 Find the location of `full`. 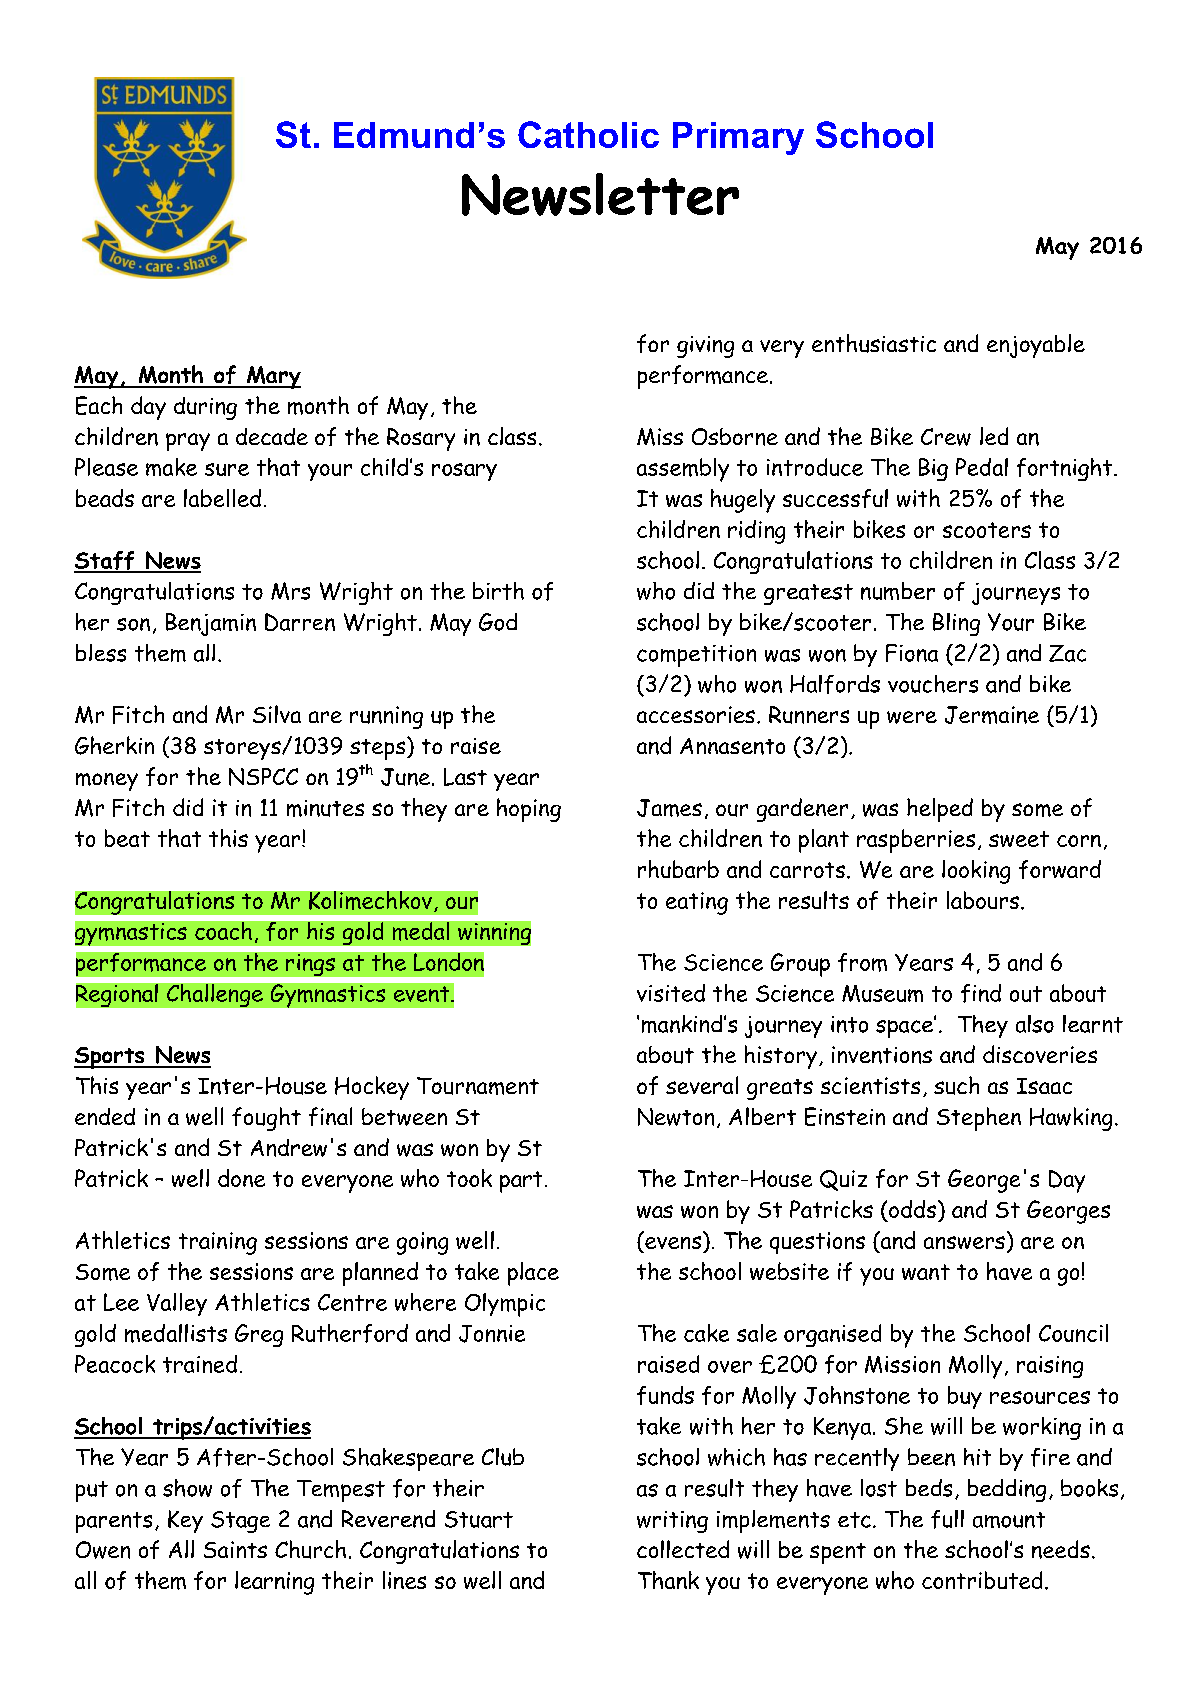

full is located at coordinates (947, 1519).
